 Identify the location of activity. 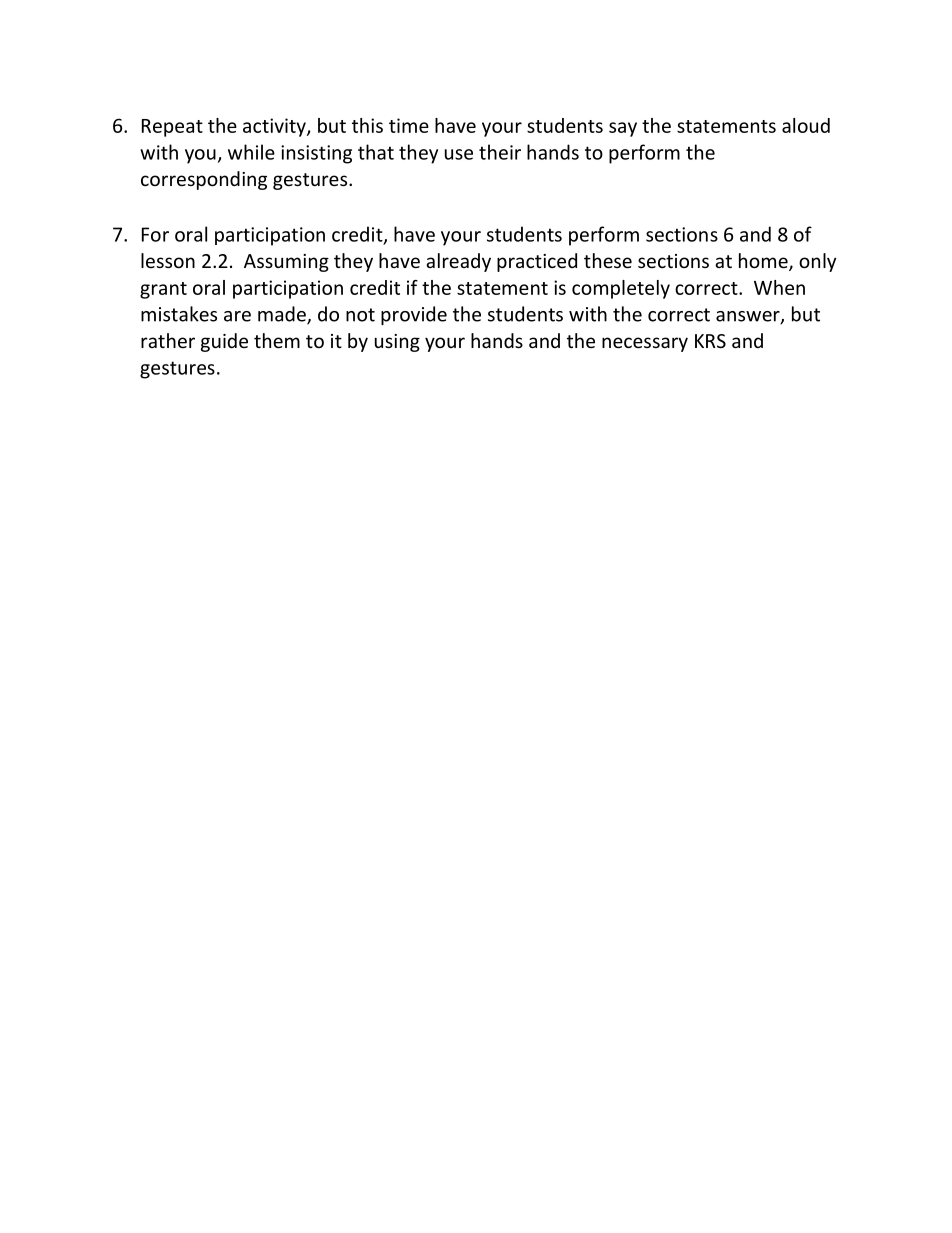
(275, 127).
